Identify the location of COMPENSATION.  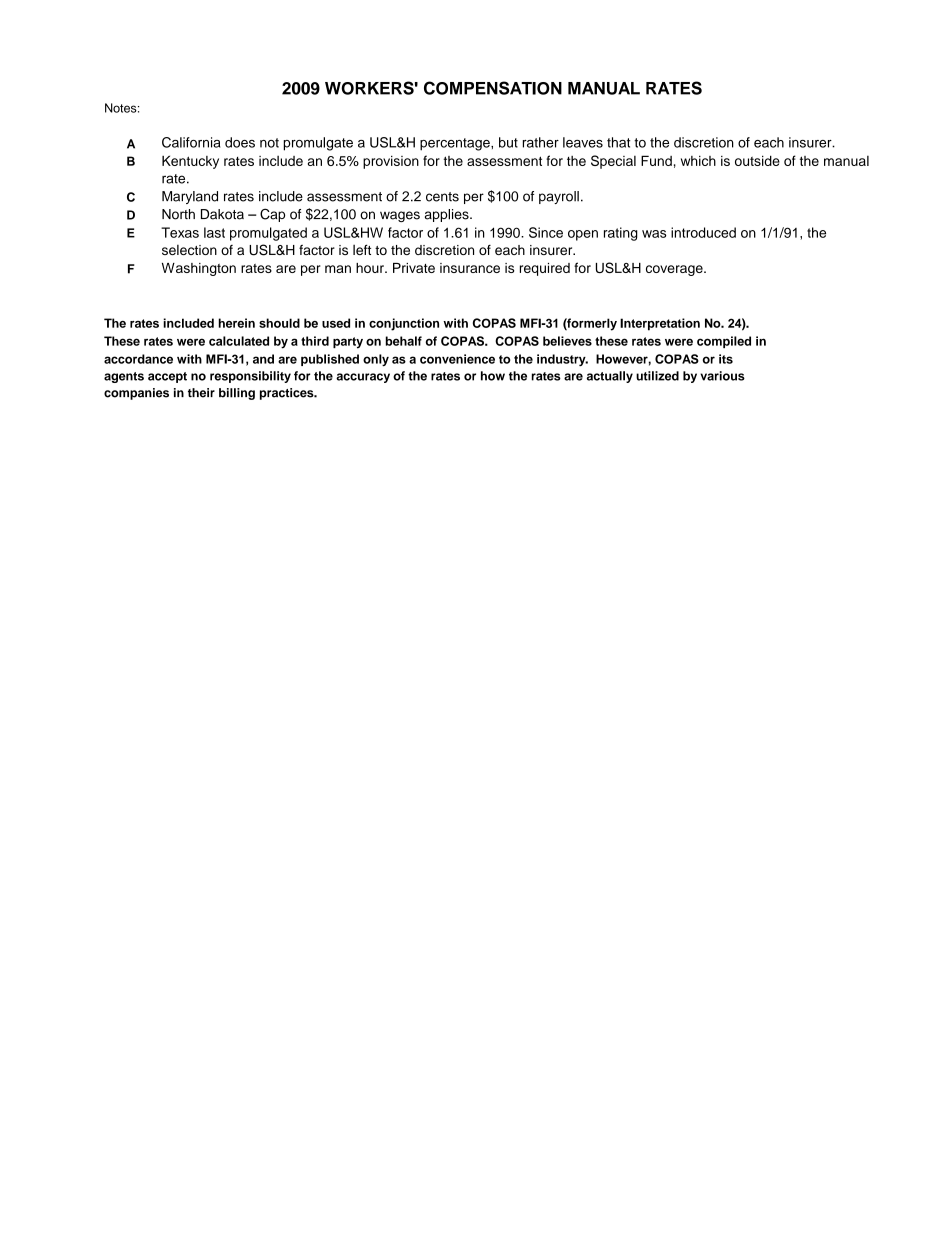
(493, 88).
